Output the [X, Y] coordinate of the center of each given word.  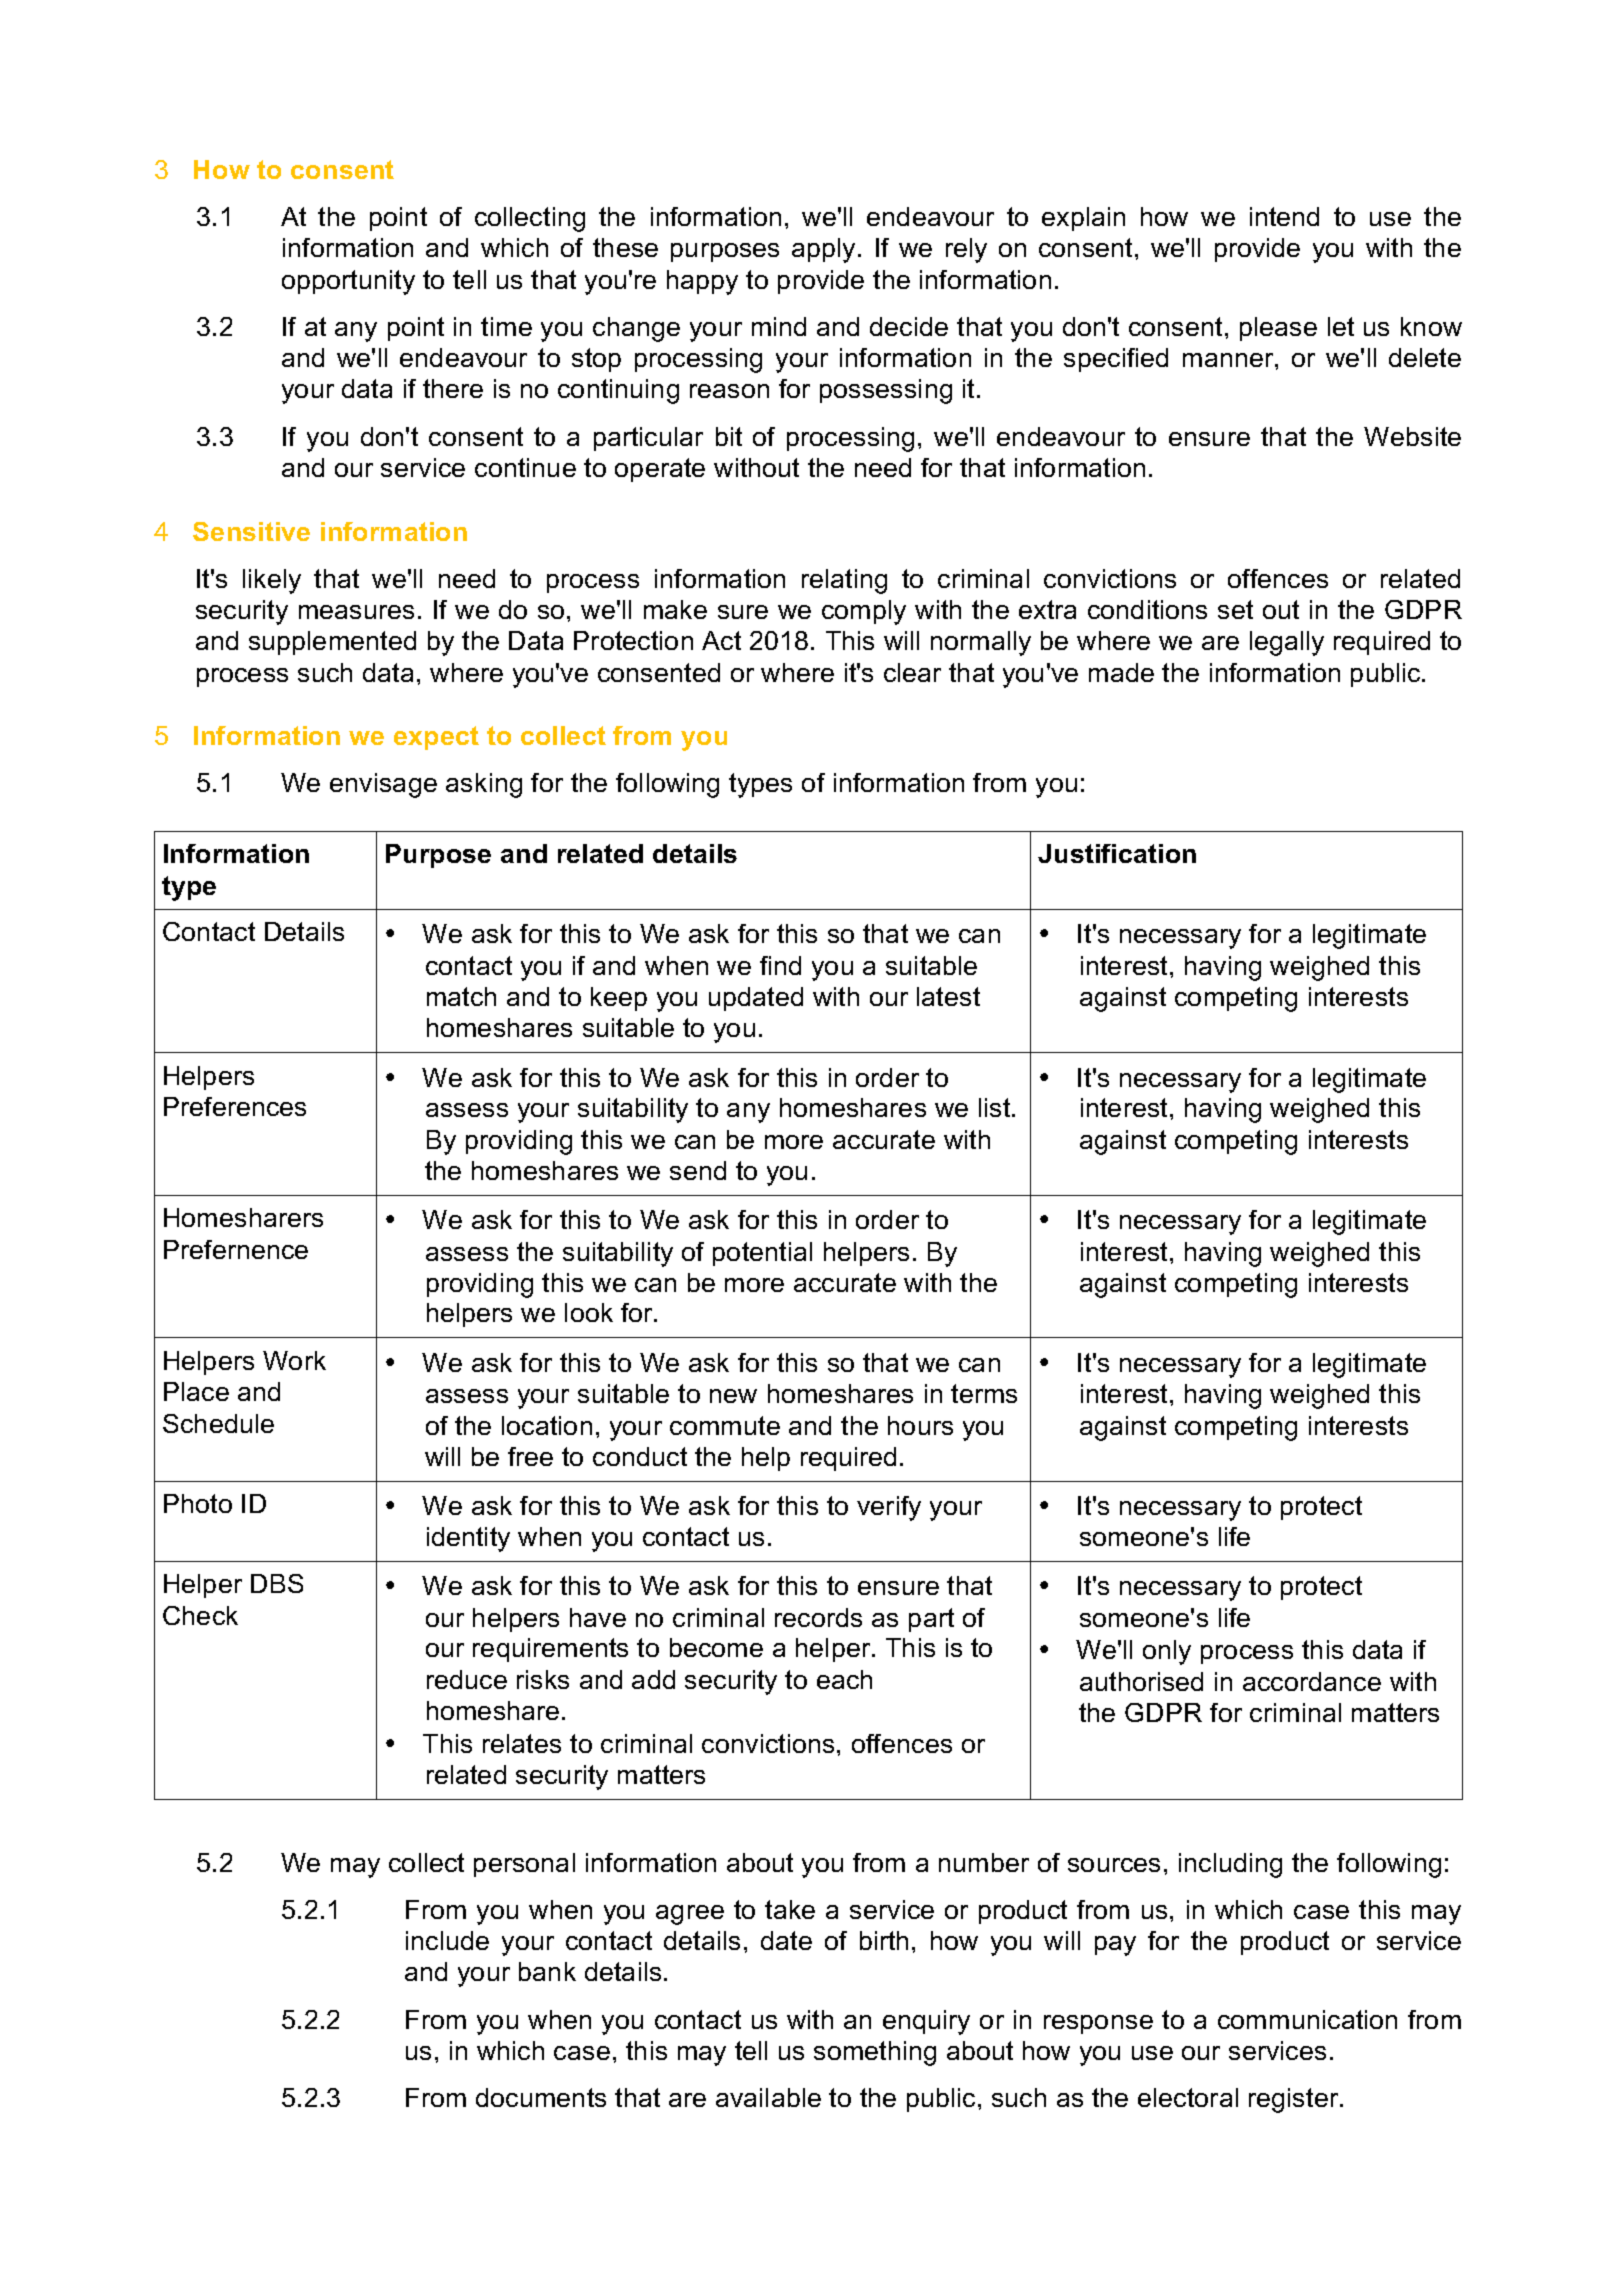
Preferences [235, 1106]
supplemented [332, 643]
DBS [277, 1583]
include [447, 1940]
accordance [1312, 1681]
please [1278, 329]
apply [823, 250]
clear [912, 672]
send [698, 1170]
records [818, 1617]
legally [1287, 643]
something [875, 2053]
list [996, 1107]
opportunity [348, 282]
